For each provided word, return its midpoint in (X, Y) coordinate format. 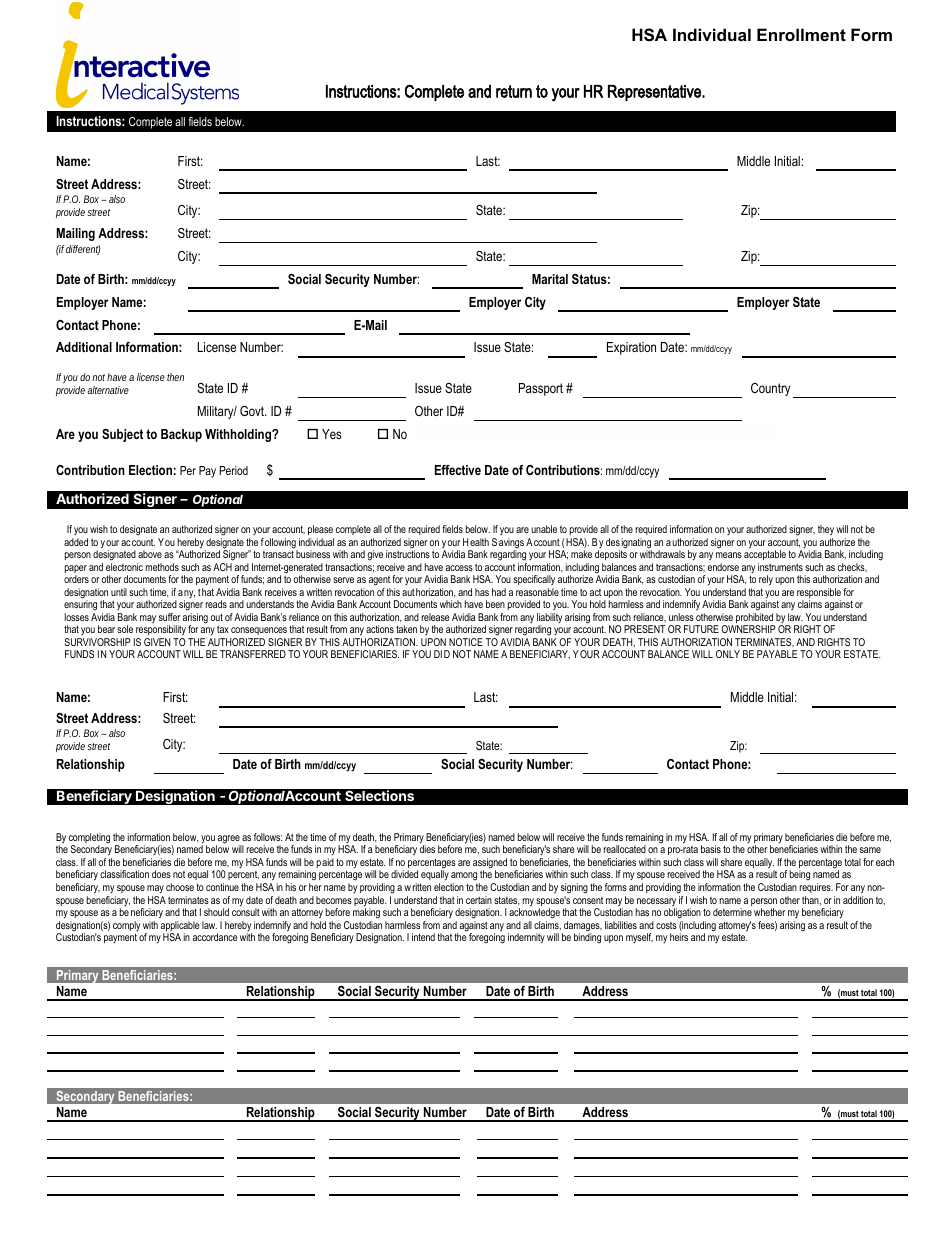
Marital (550, 279)
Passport (541, 389)
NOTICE (466, 642)
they (826, 530)
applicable (180, 927)
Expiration (631, 348)
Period (233, 470)
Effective (458, 470)
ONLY (728, 654)
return (514, 91)
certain (479, 900)
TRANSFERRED (253, 654)
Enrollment (801, 34)
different (83, 250)
